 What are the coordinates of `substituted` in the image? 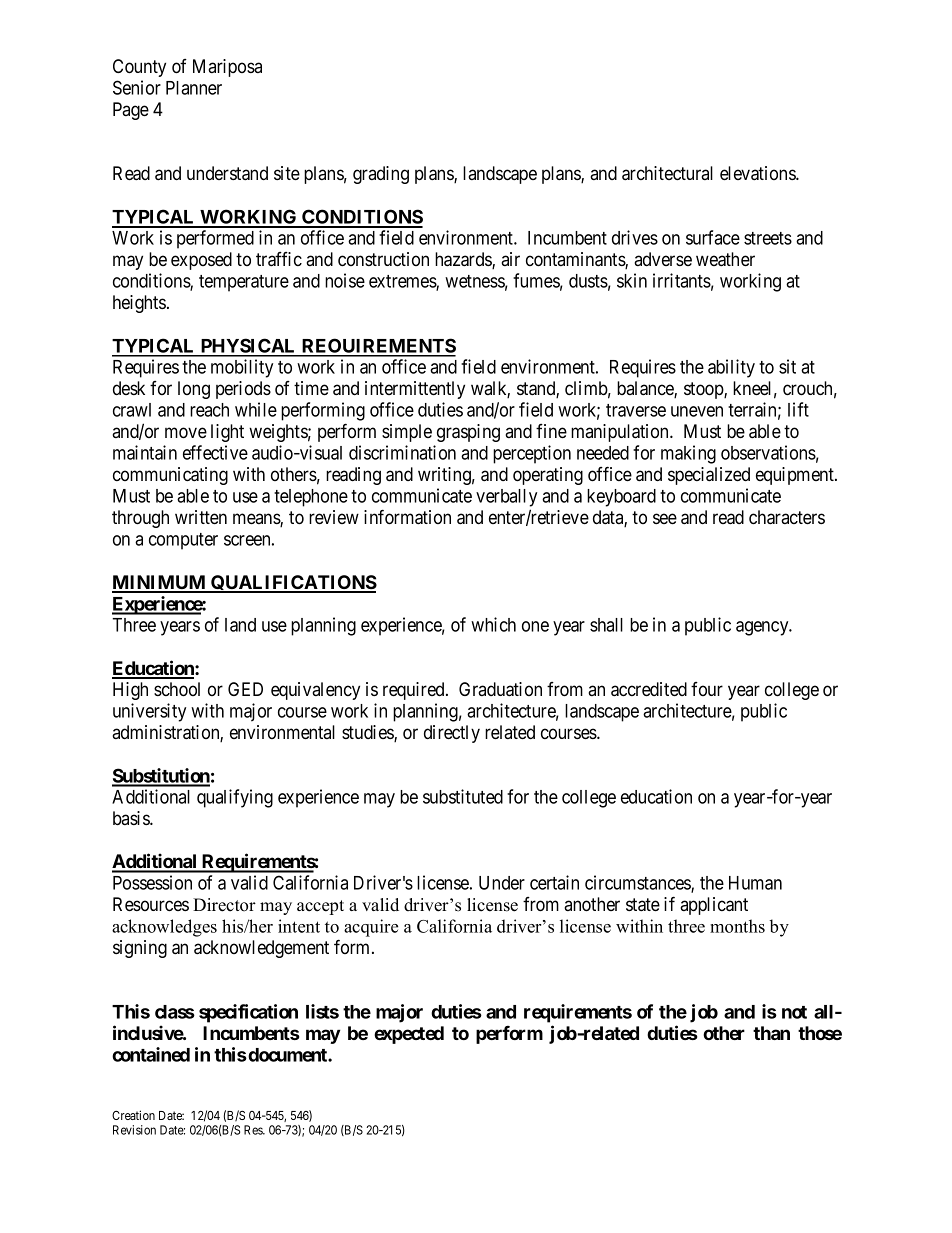 It's located at (463, 796).
